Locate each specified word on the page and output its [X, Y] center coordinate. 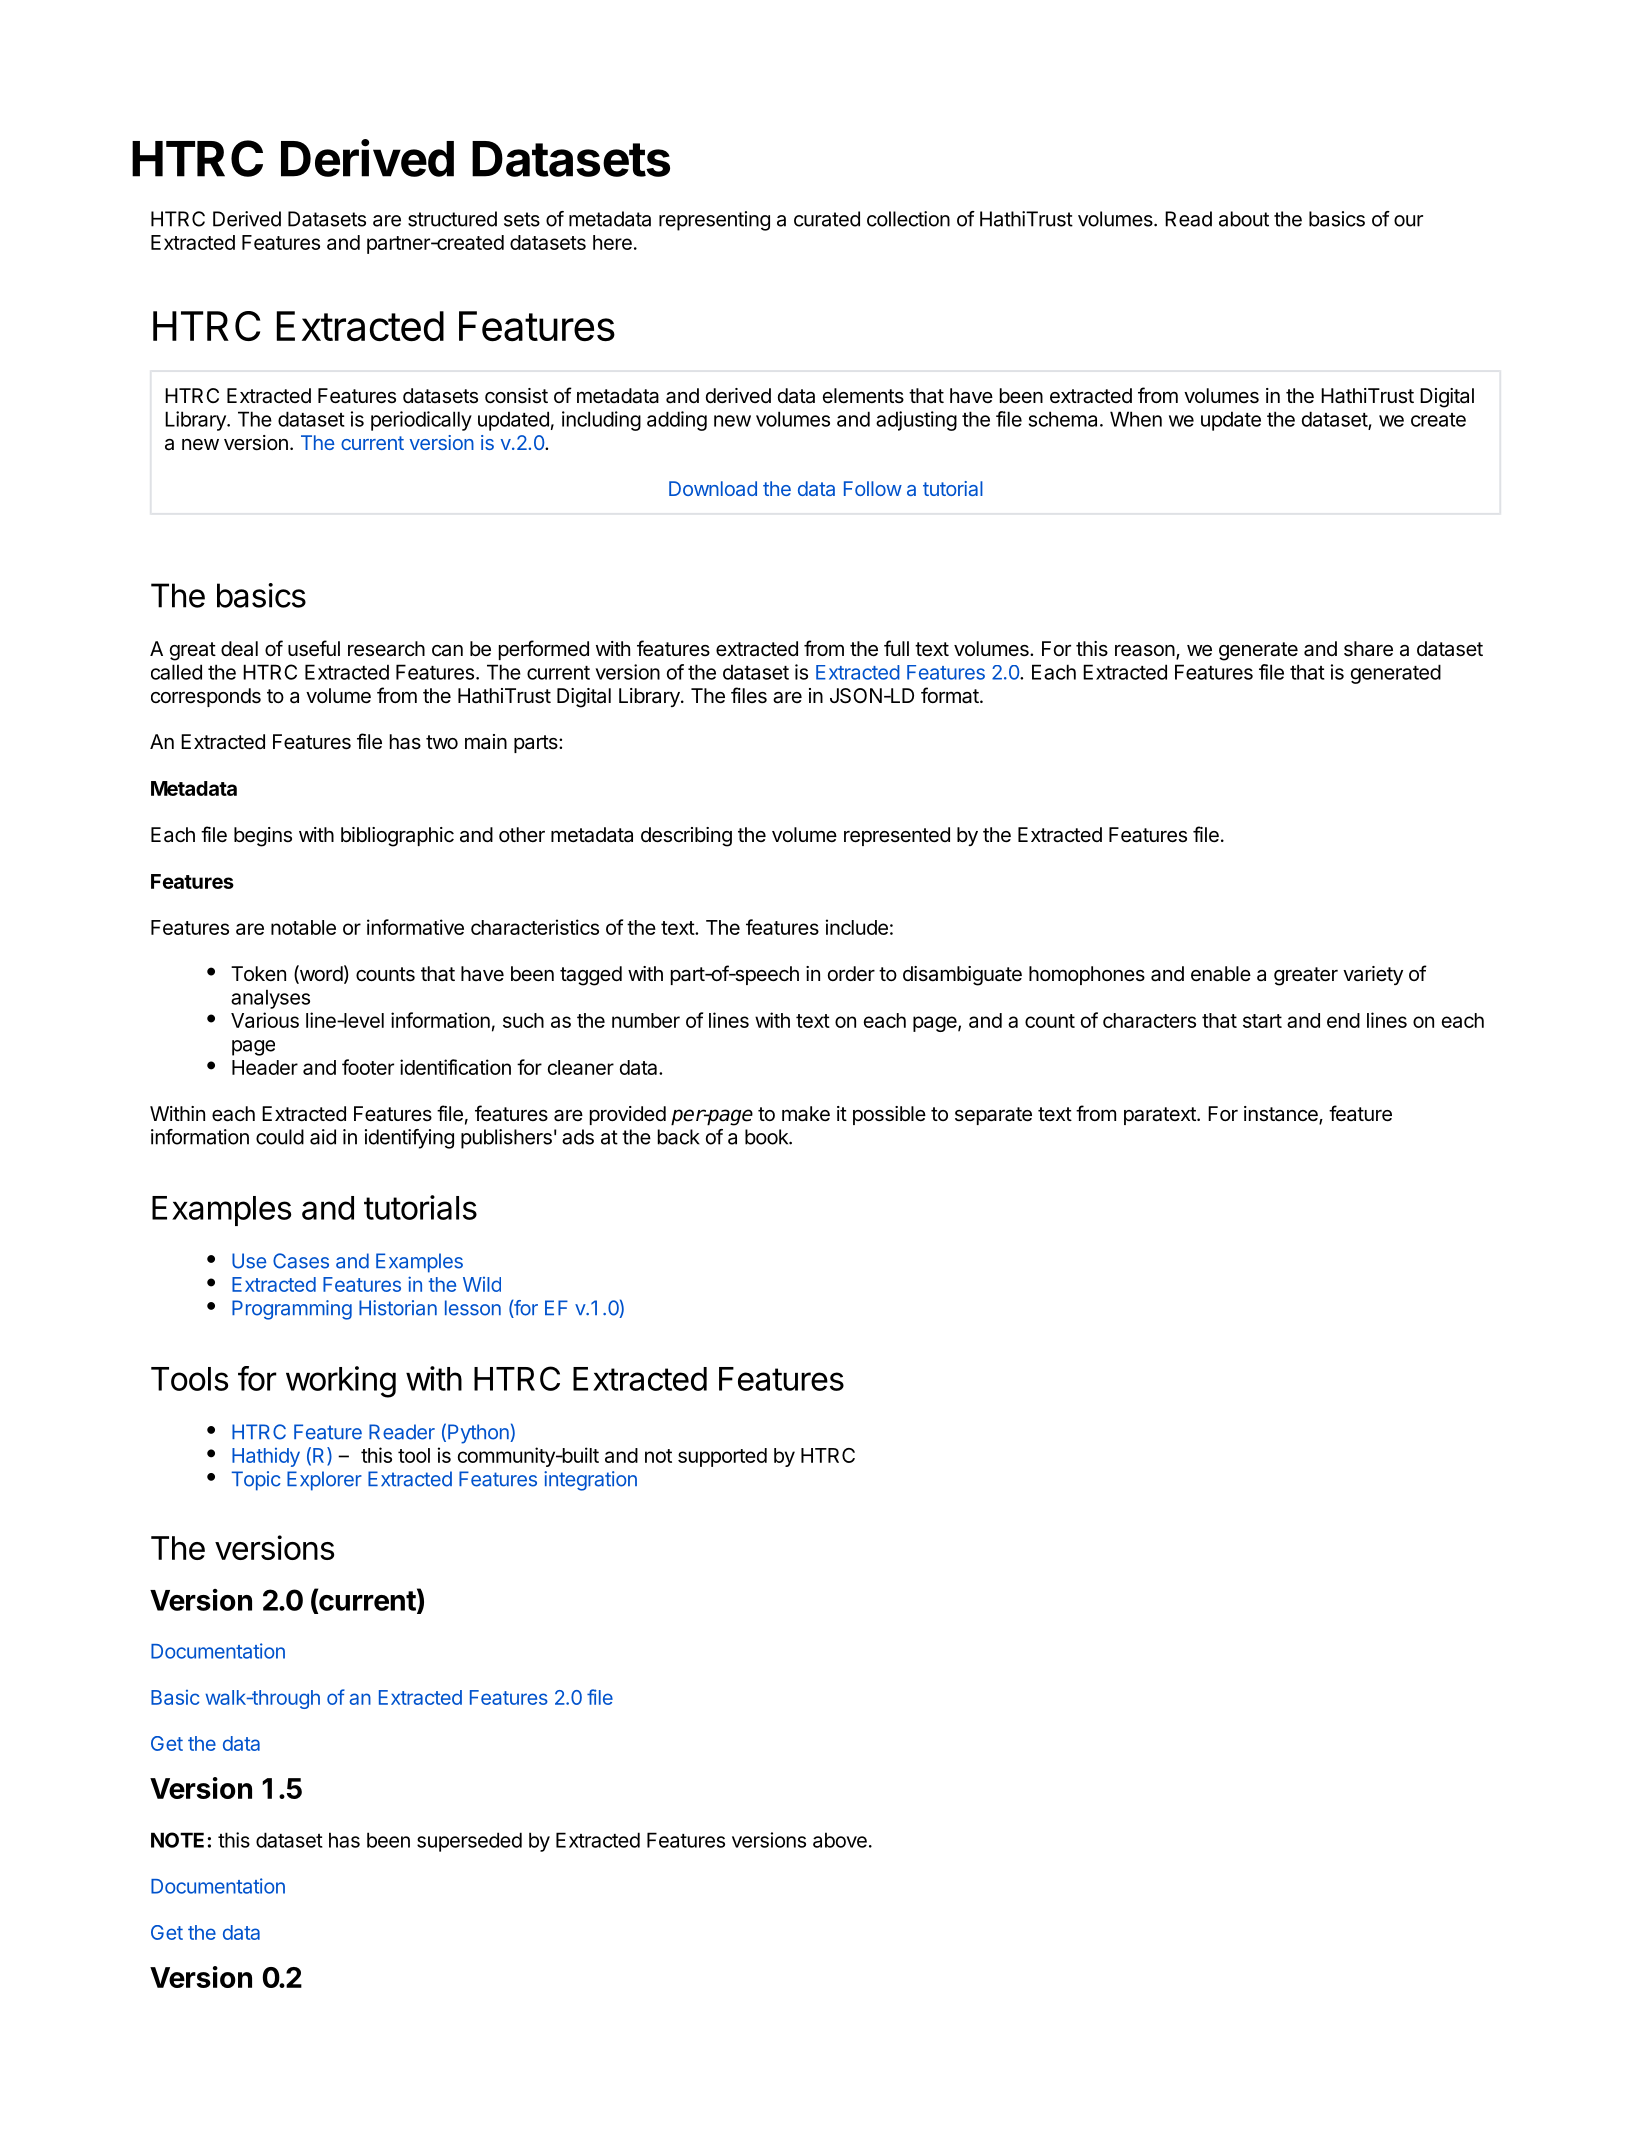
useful [314, 648]
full [896, 648]
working [341, 1382]
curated [827, 219]
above [840, 1840]
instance [1282, 1115]
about [1244, 219]
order [851, 973]
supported [722, 1457]
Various [265, 1020]
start [1262, 1021]
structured [452, 219]
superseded [469, 1842]
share [1368, 649]
